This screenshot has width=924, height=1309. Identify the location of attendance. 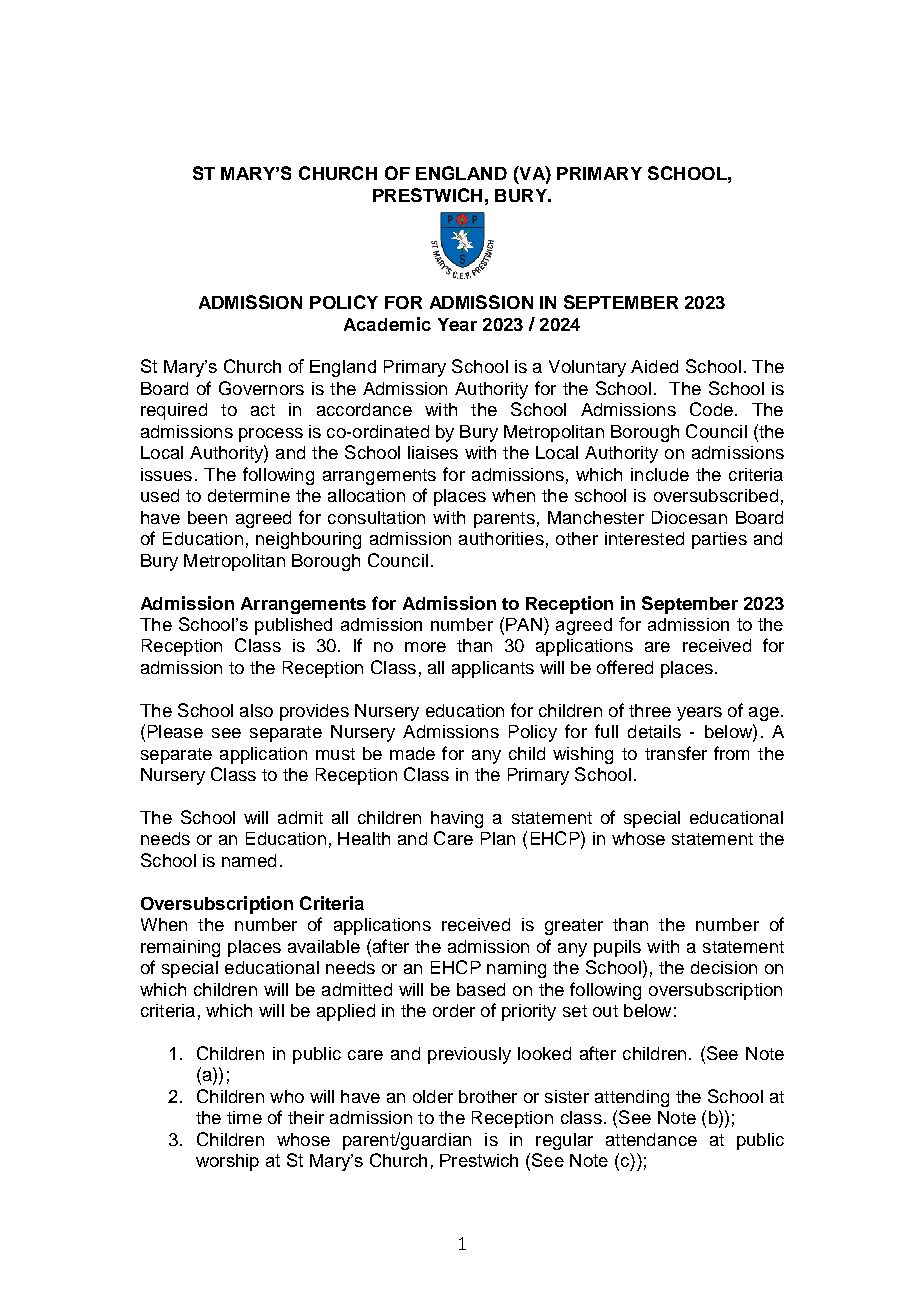
(651, 1139).
